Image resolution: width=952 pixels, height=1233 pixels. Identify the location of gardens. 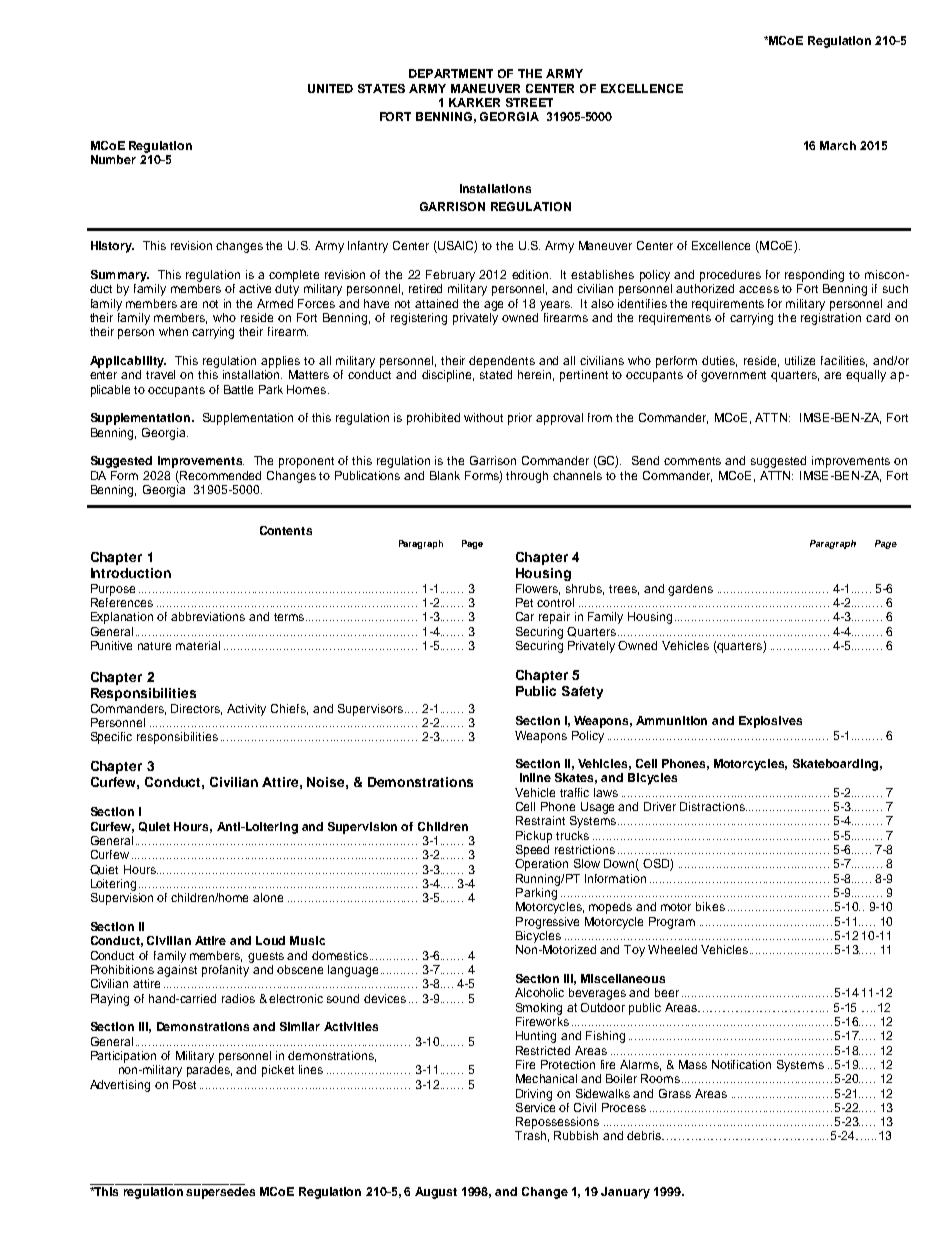
(690, 590).
